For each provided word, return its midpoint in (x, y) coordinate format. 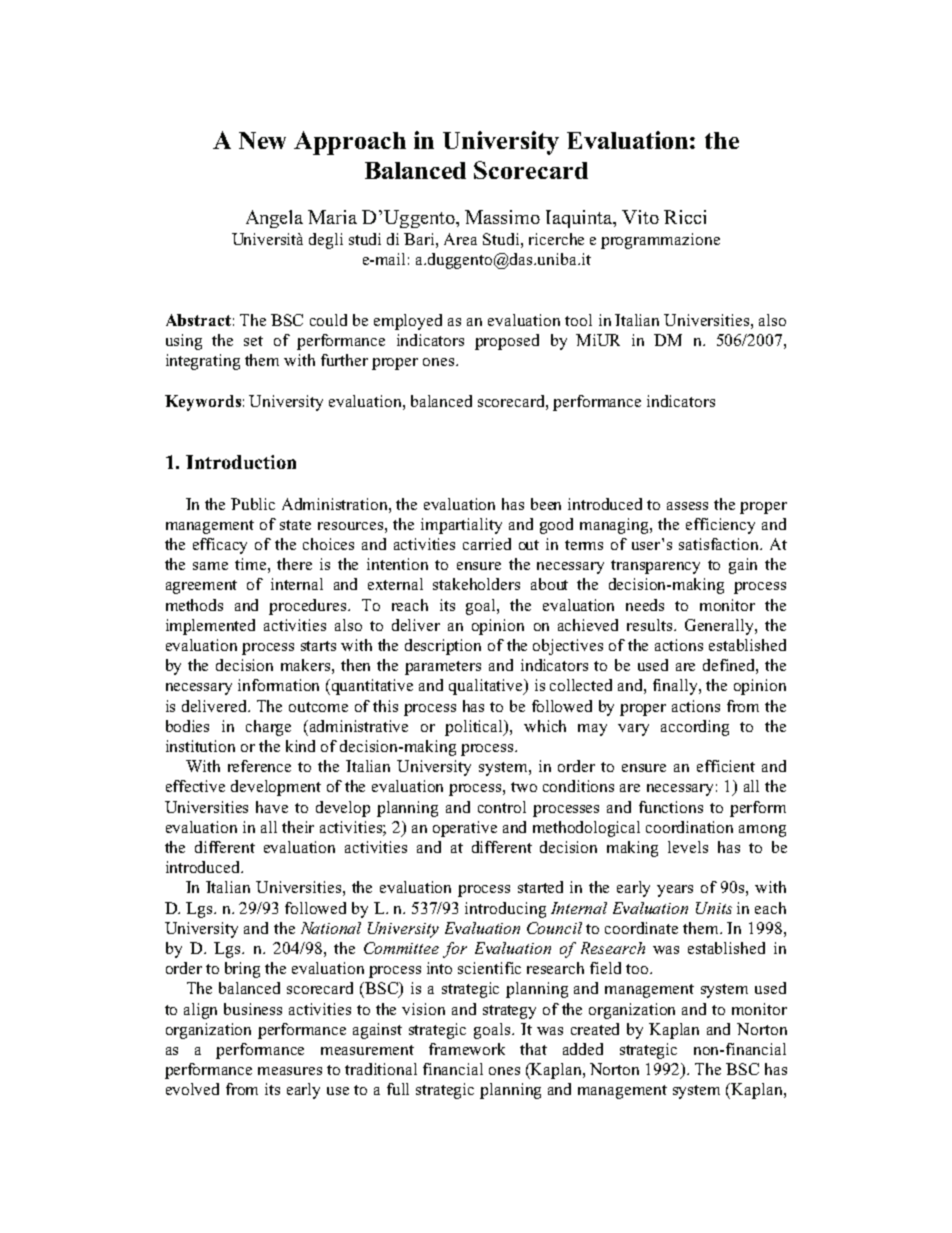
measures (290, 1071)
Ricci (685, 217)
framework (467, 1049)
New (262, 140)
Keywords (203, 403)
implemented (210, 627)
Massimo (502, 217)
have (272, 807)
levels (688, 847)
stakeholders (476, 584)
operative (465, 829)
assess (687, 506)
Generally (720, 627)
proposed (507, 342)
